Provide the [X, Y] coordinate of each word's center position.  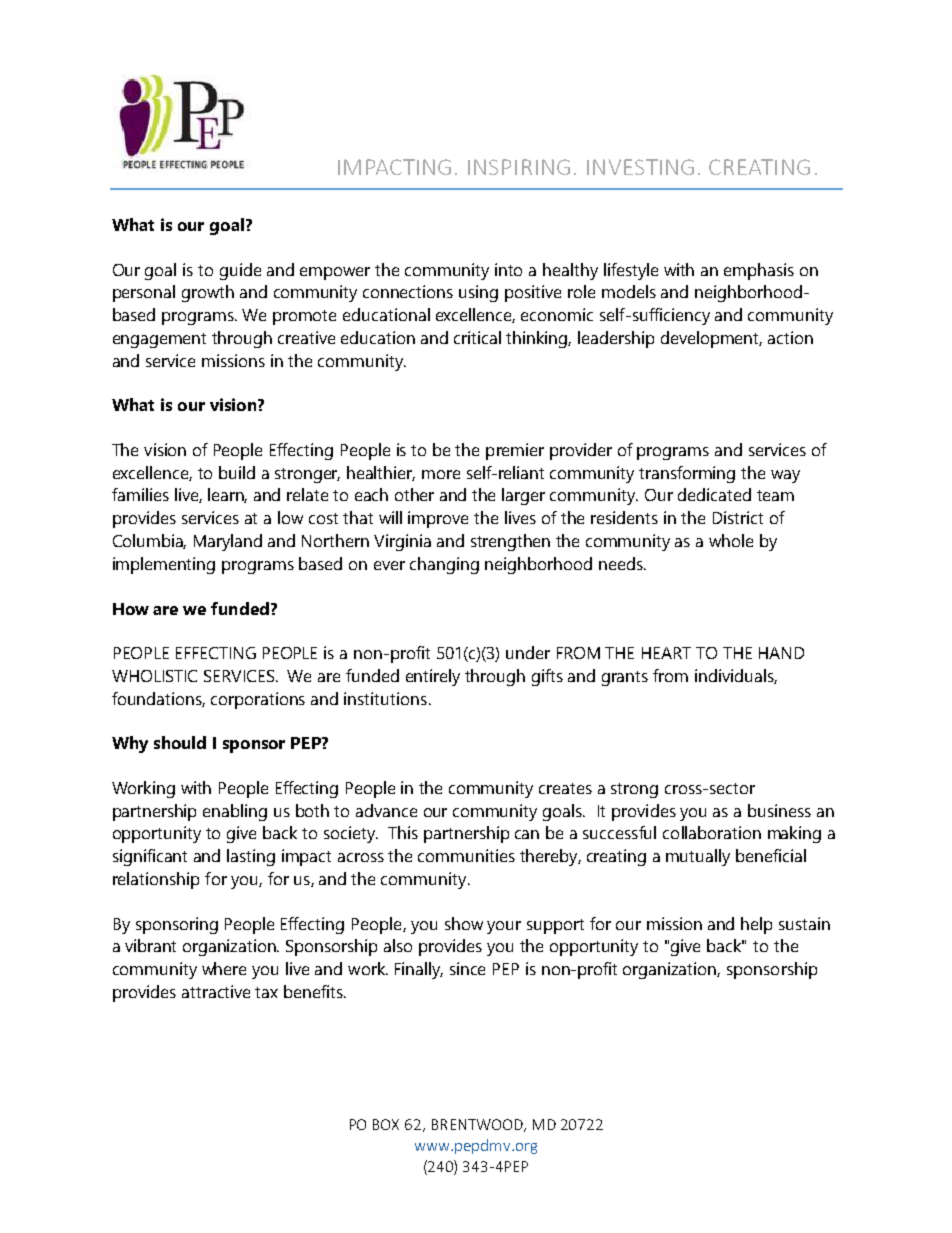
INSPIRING [519, 167]
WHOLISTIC [154, 676]
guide [240, 271]
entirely [433, 677]
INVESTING [640, 167]
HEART [666, 653]
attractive [216, 991]
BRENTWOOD [479, 1125]
